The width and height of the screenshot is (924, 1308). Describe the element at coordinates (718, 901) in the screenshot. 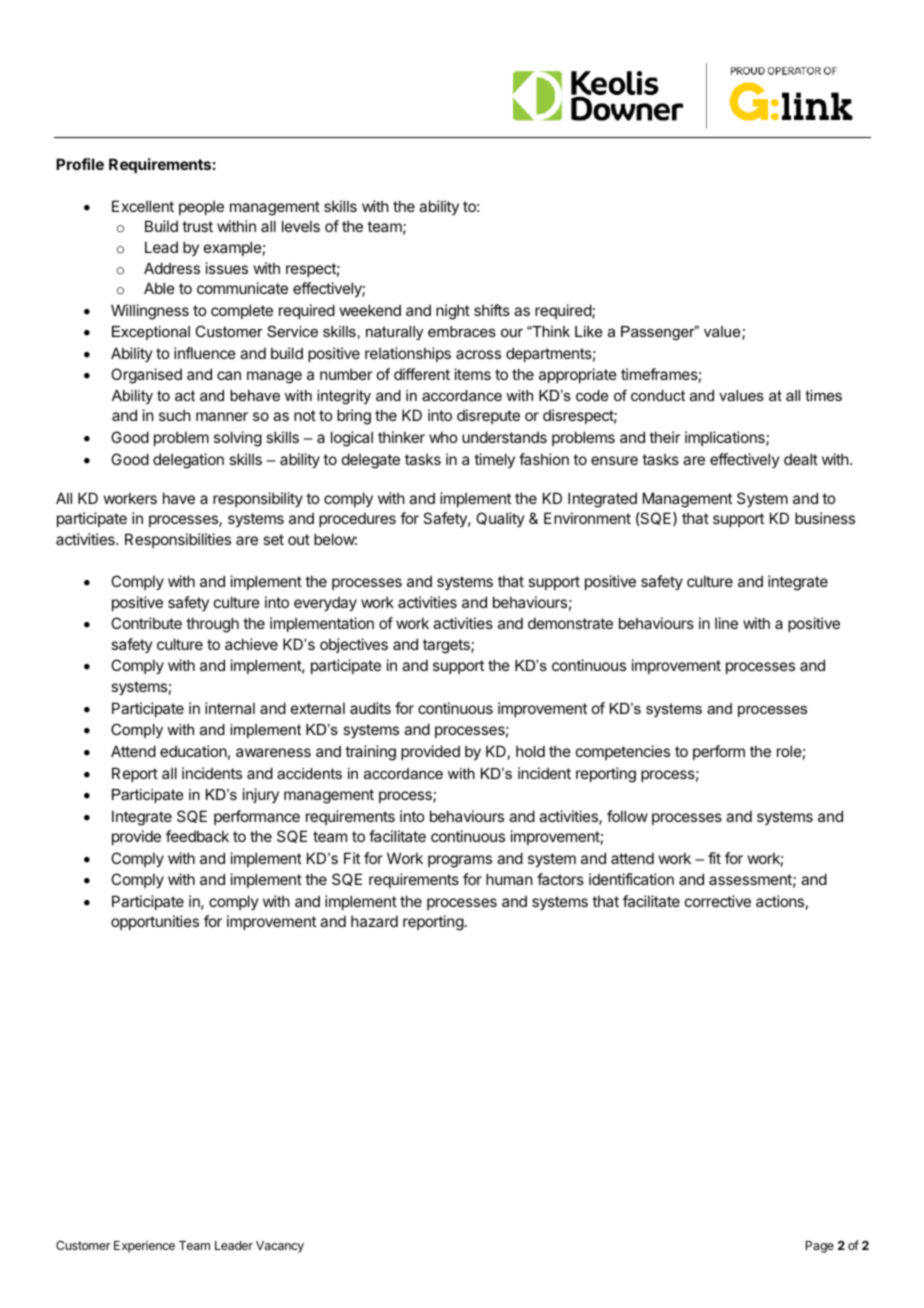

I see `corrective` at that location.
